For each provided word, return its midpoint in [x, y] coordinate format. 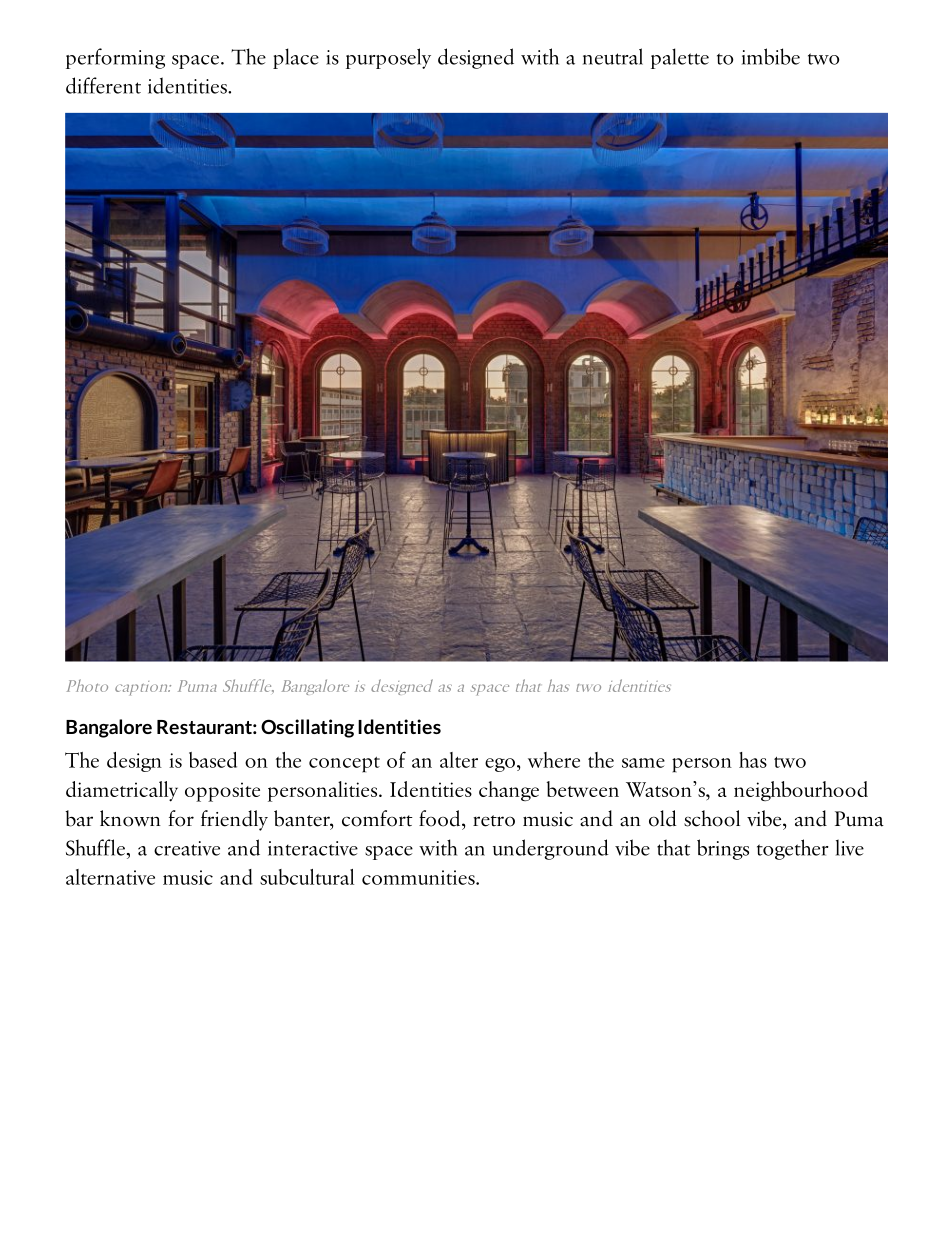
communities [419, 877]
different [103, 85]
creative [187, 848]
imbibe [771, 56]
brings [723, 849]
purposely [388, 58]
